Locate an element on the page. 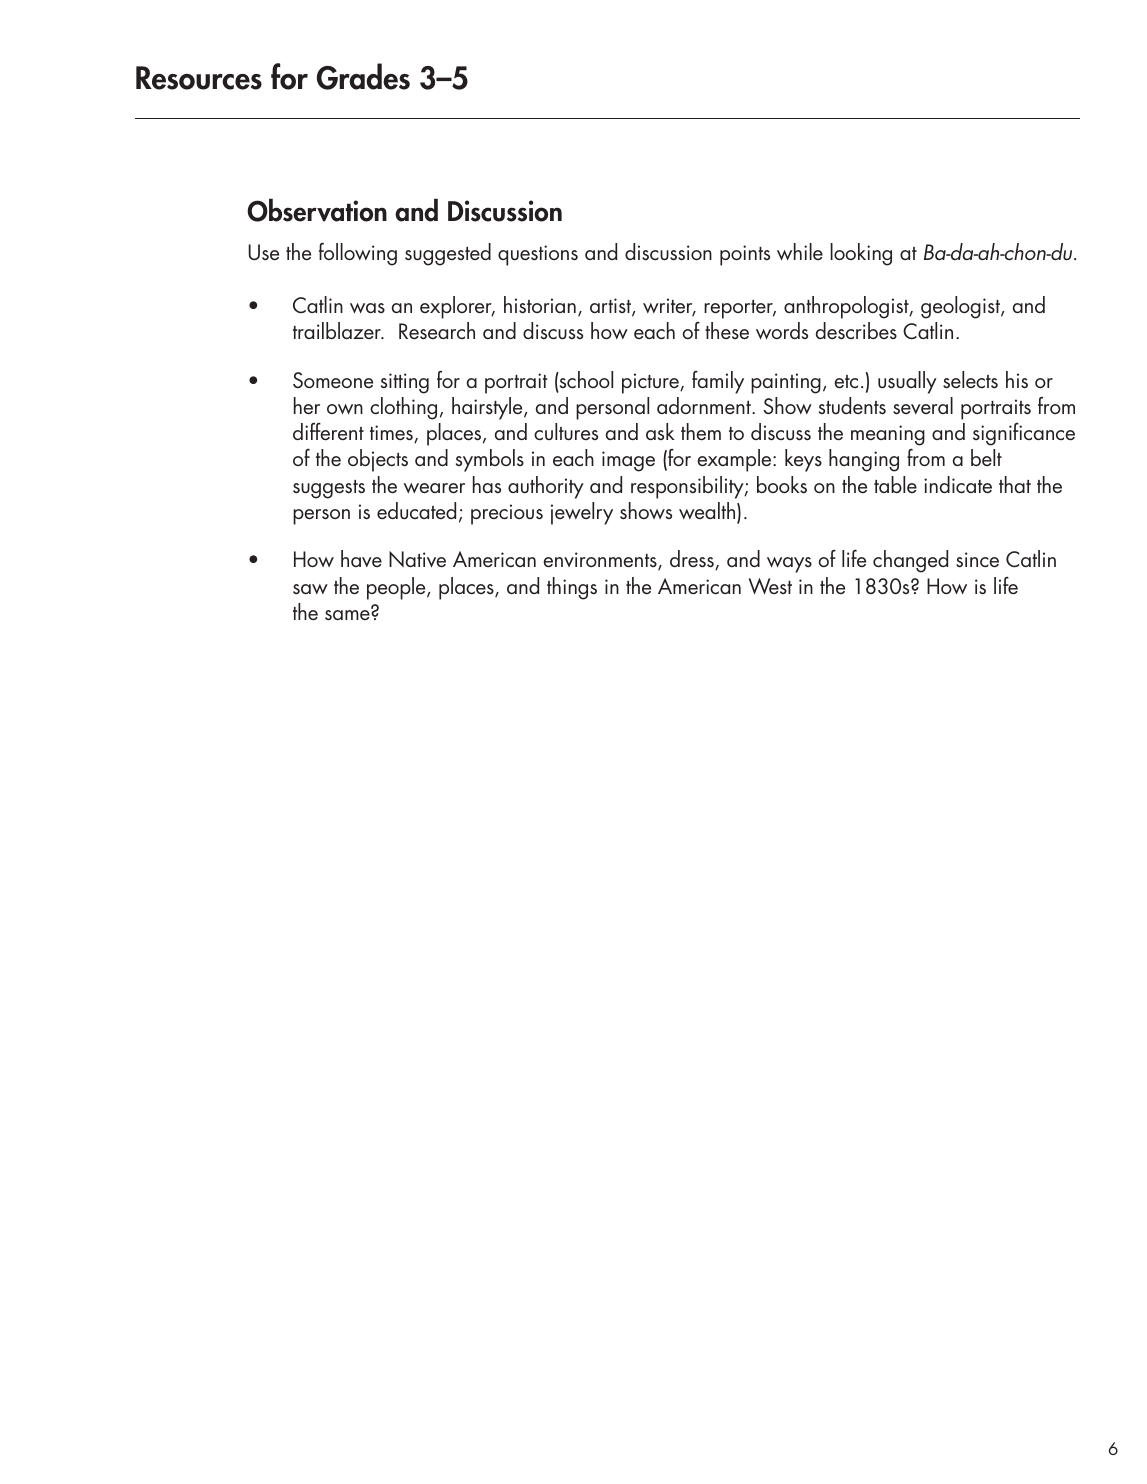 The image size is (1147, 1484). looking is located at coordinates (861, 254).
